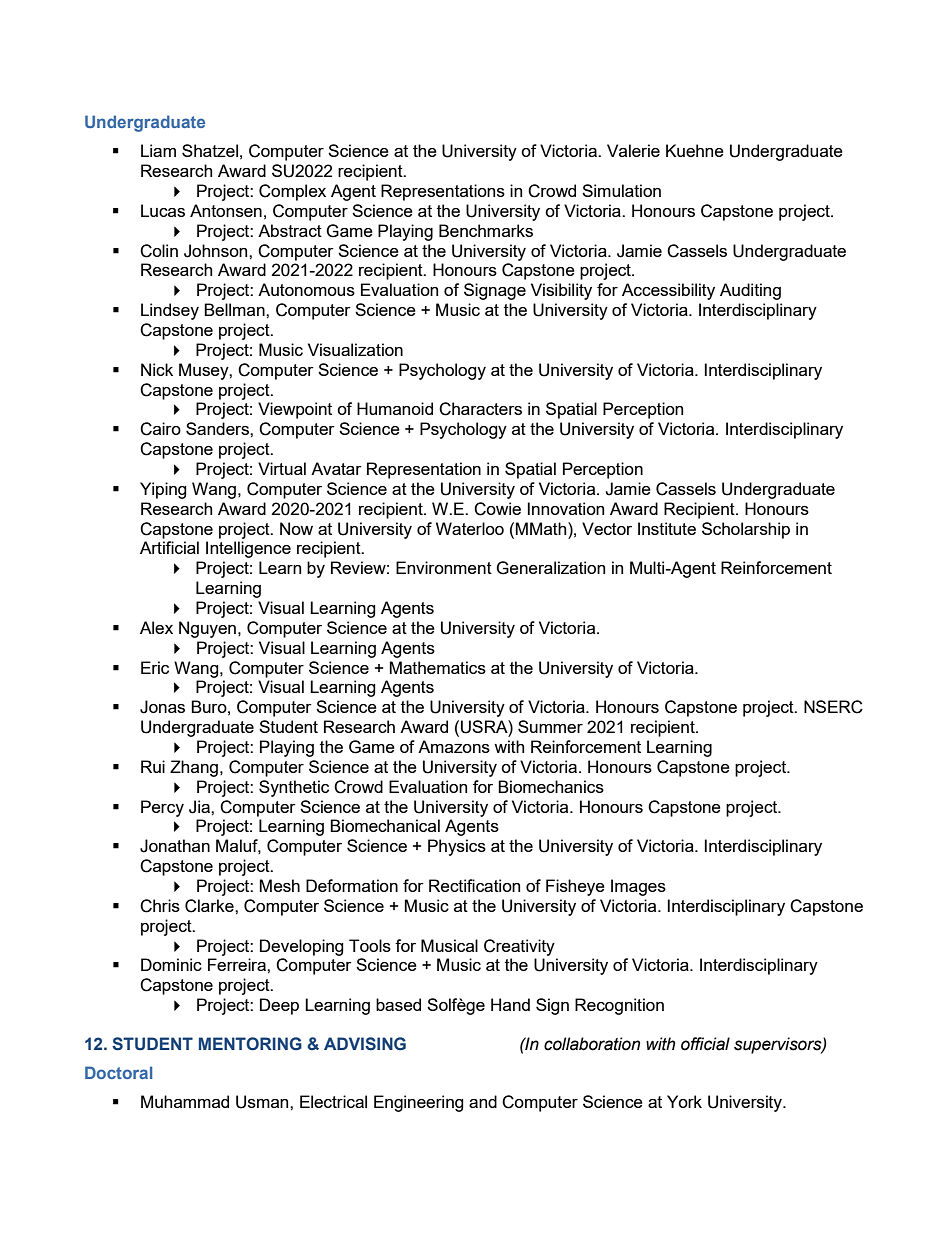 The height and width of the screenshot is (1233, 952). I want to click on Kuehne, so click(695, 150).
